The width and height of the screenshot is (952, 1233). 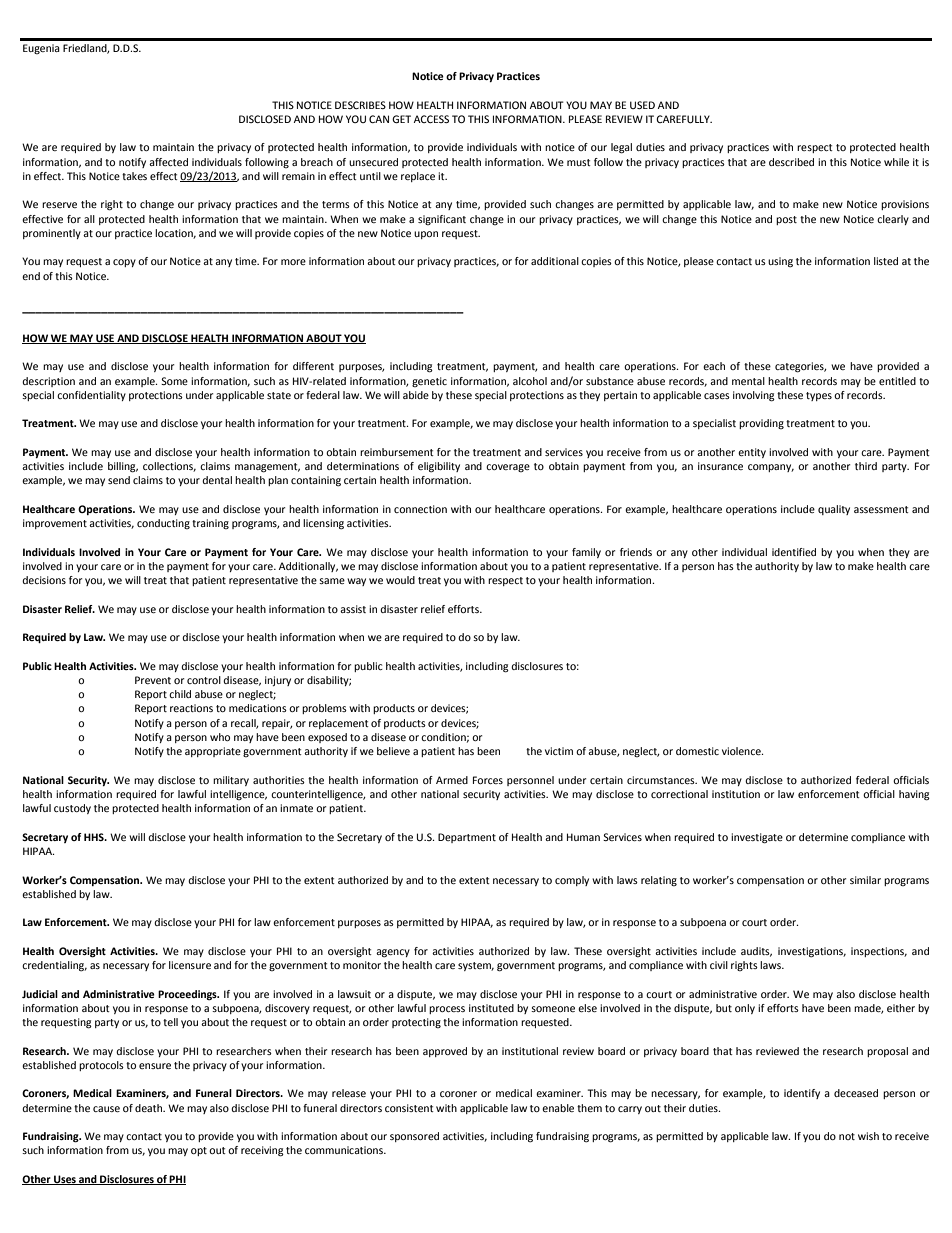 What do you see at coordinates (168, 162) in the screenshot?
I see `affected` at bounding box center [168, 162].
